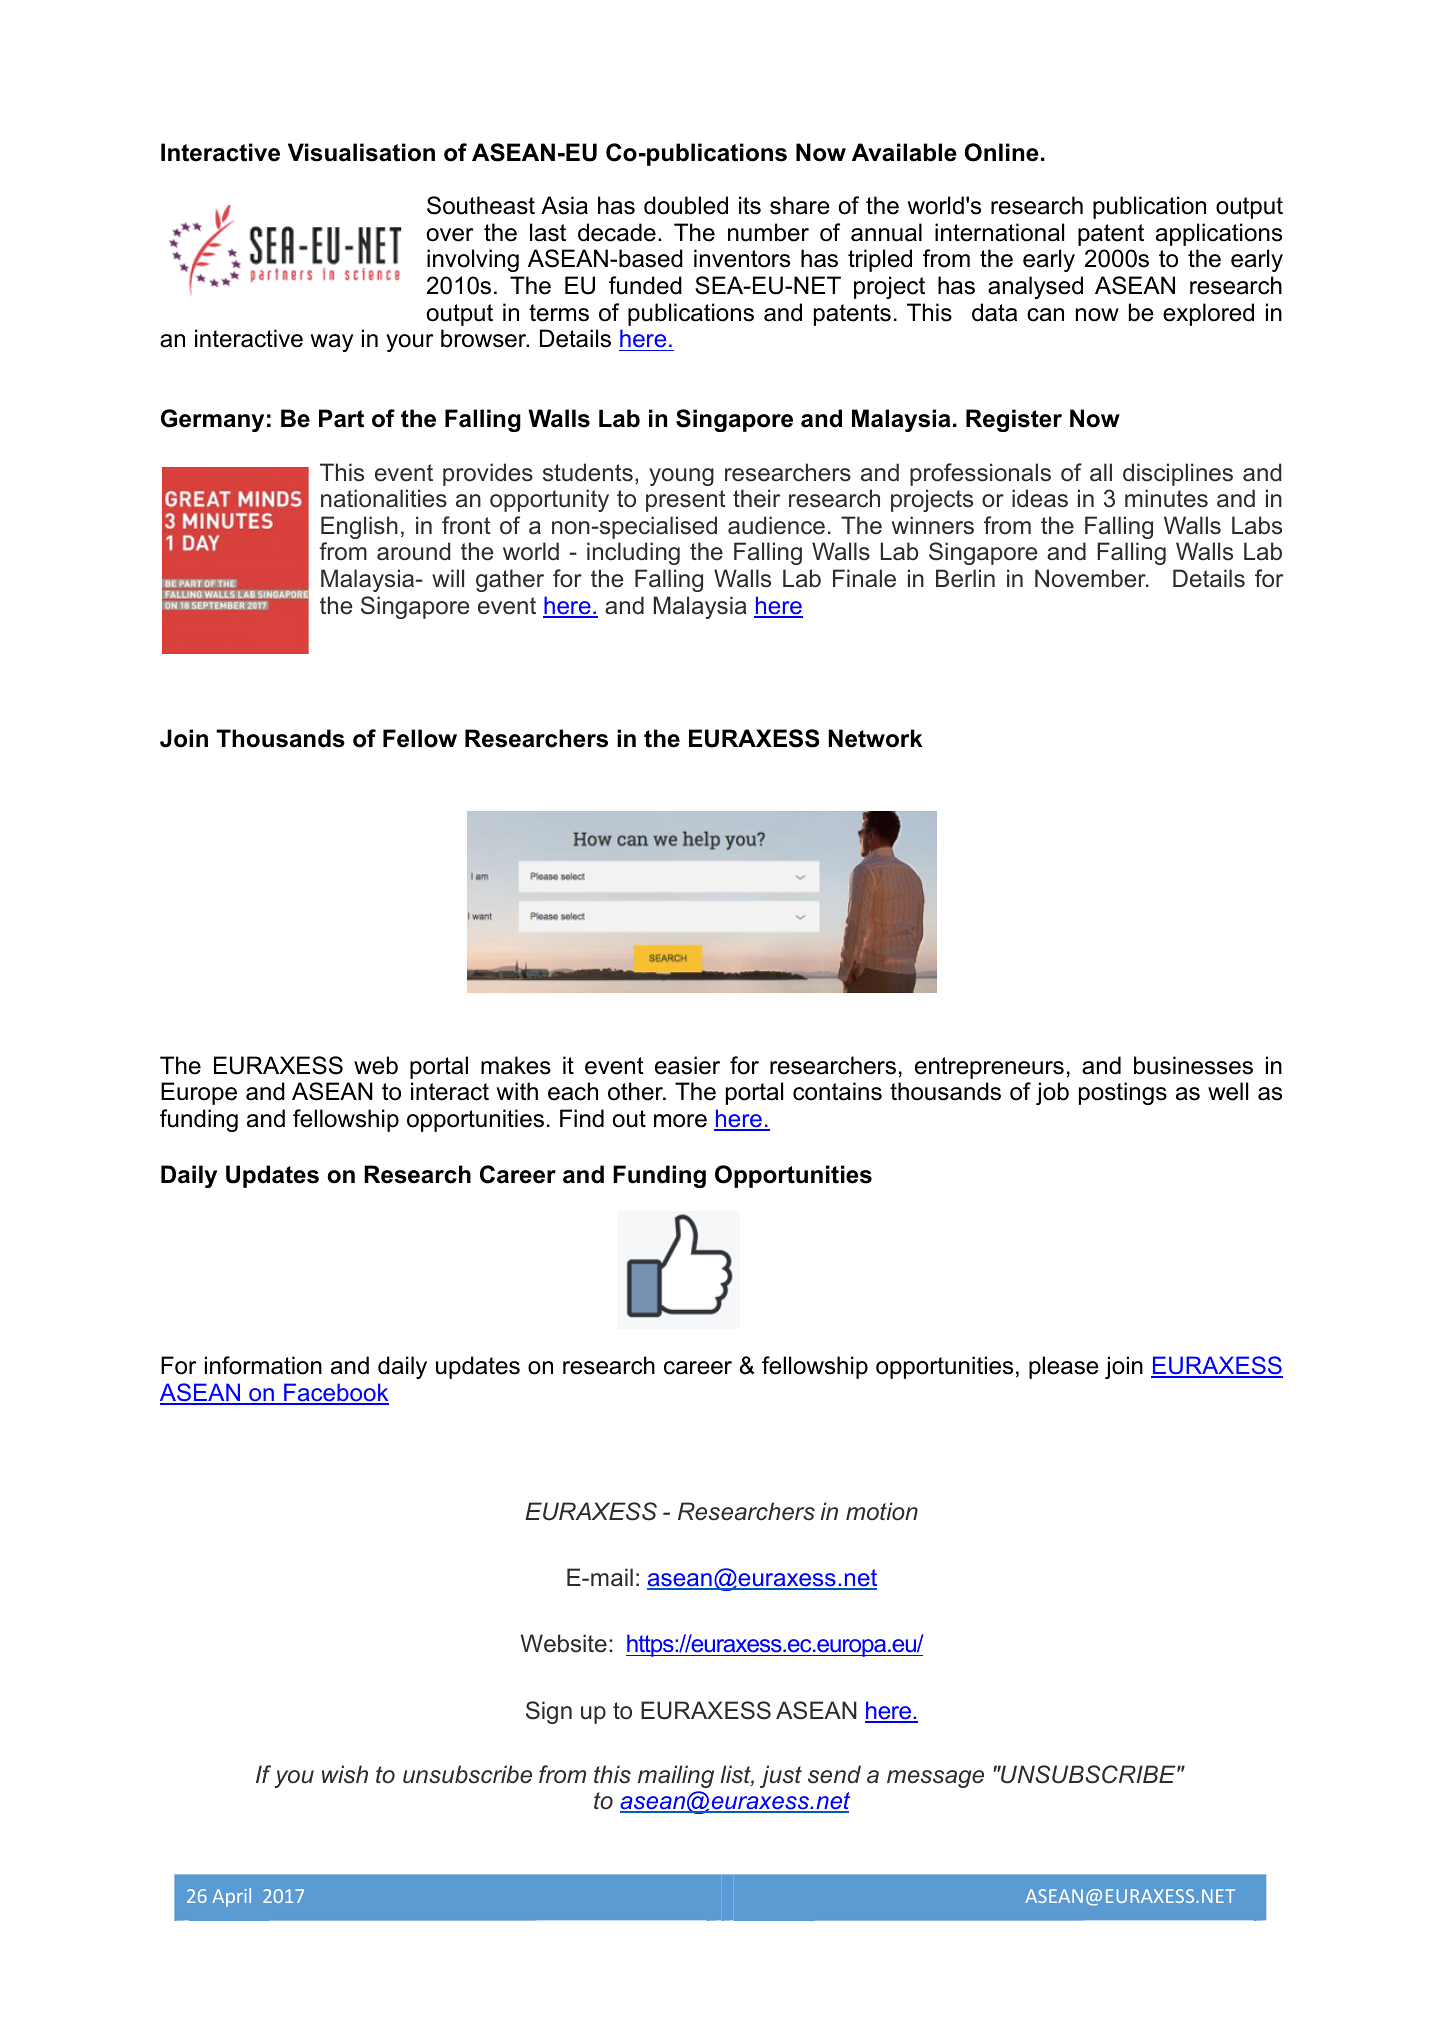 The image size is (1443, 2039). Describe the element at coordinates (335, 1393) in the screenshot. I see `Facebook` at that location.
